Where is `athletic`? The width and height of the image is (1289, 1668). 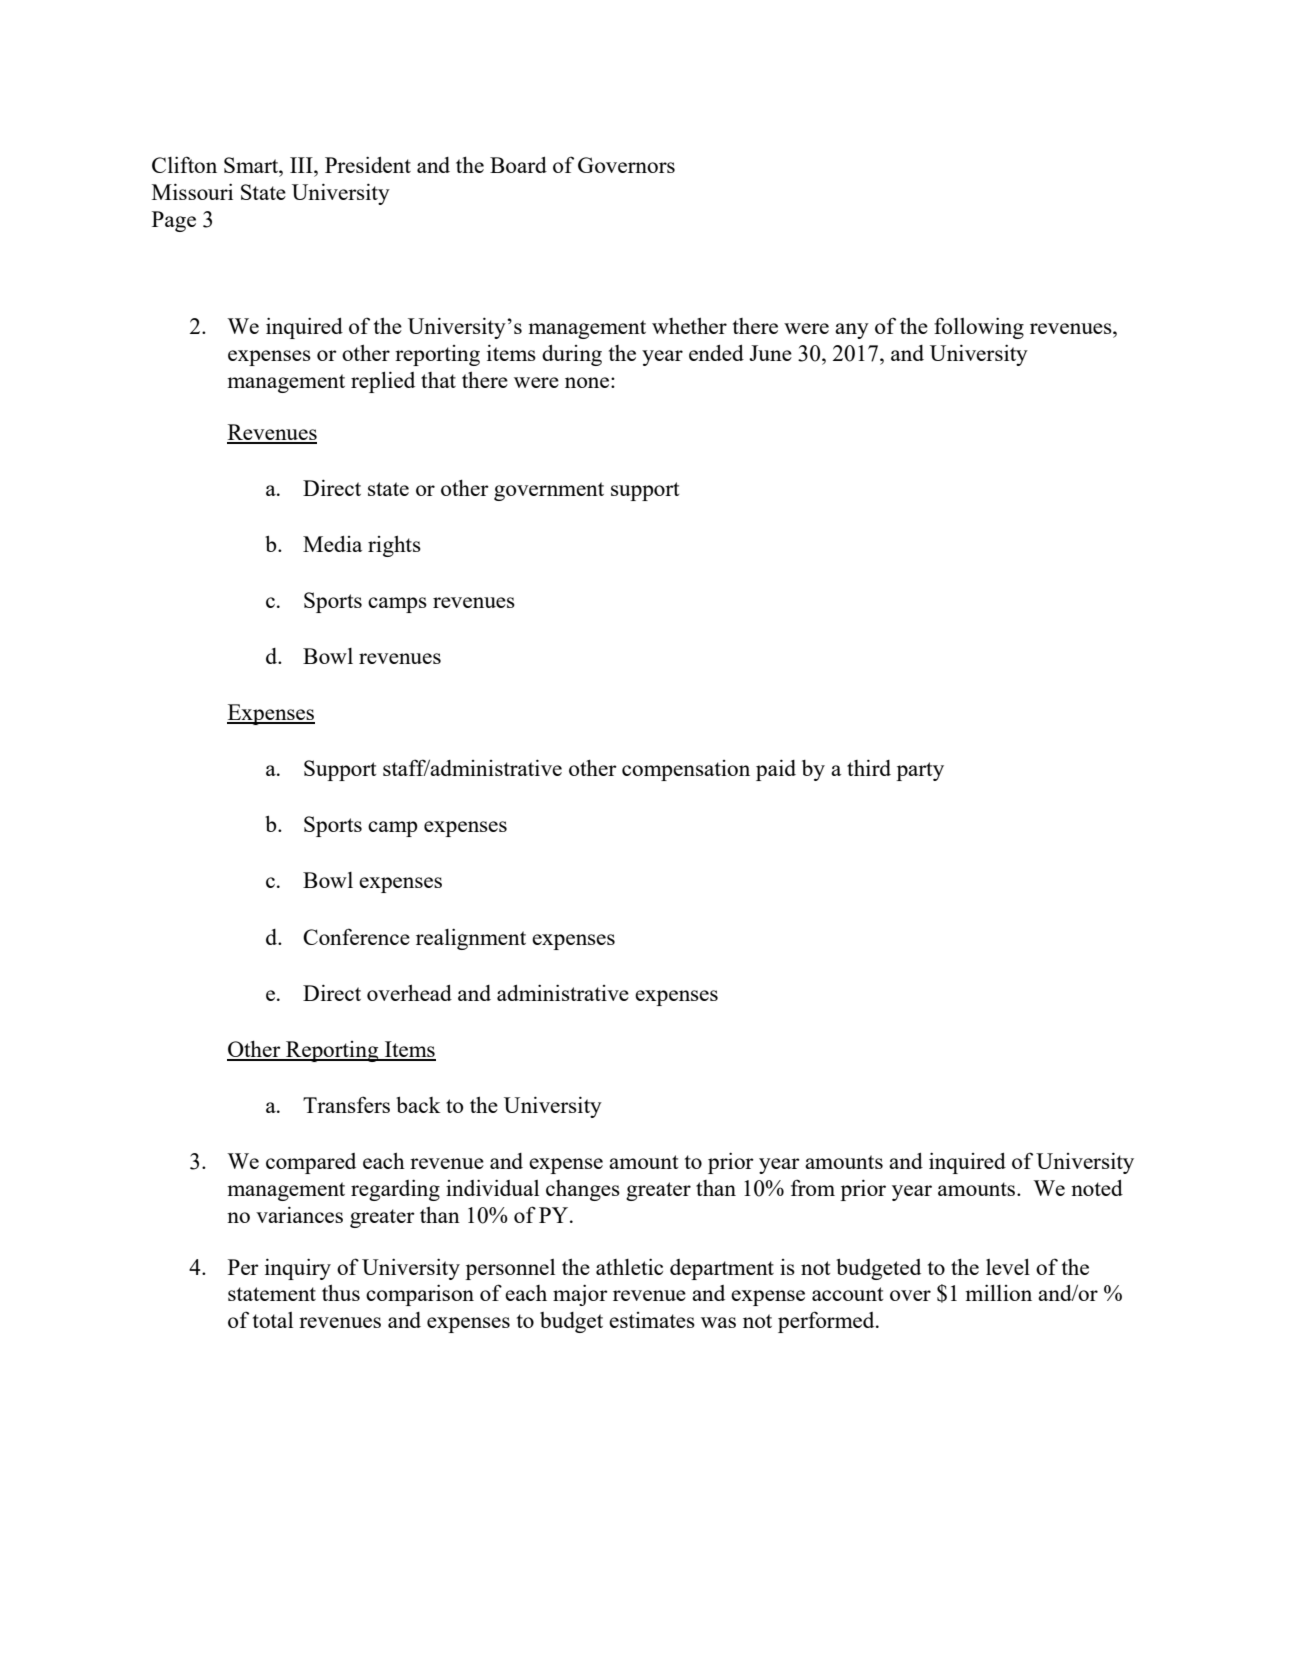 athletic is located at coordinates (629, 1266).
